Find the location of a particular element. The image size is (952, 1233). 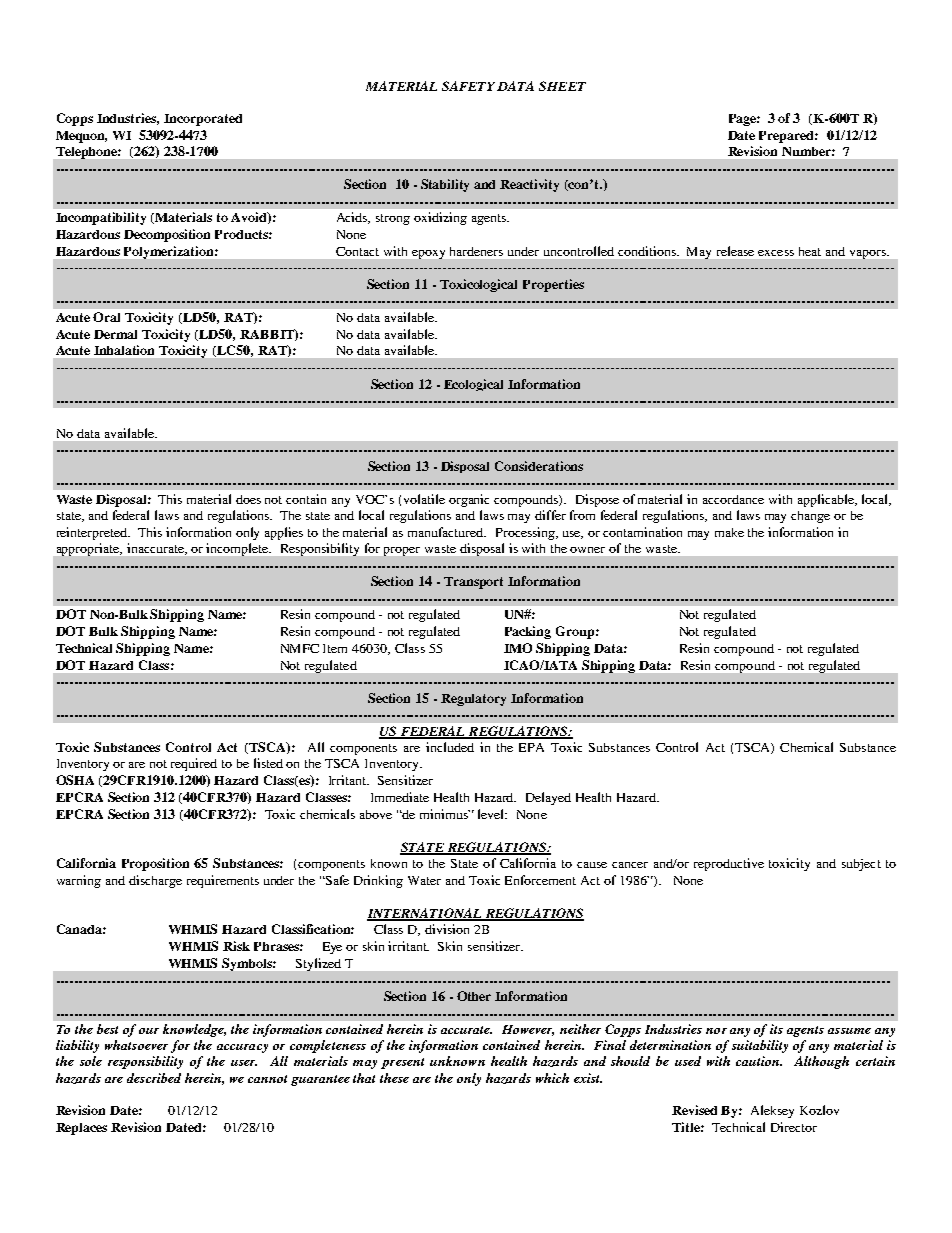

which is located at coordinates (552, 1078).
